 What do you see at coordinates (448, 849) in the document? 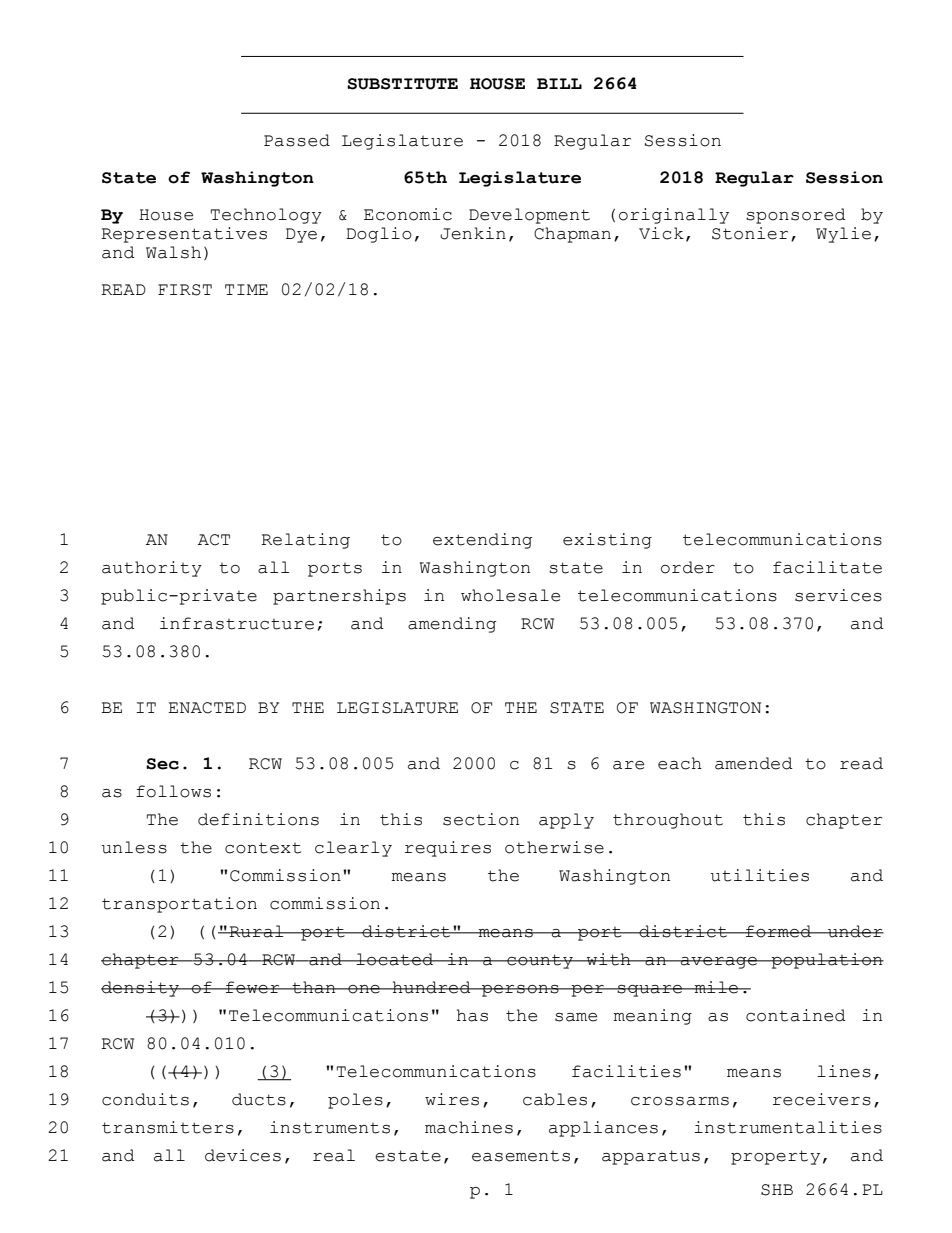
I see `requires` at bounding box center [448, 849].
